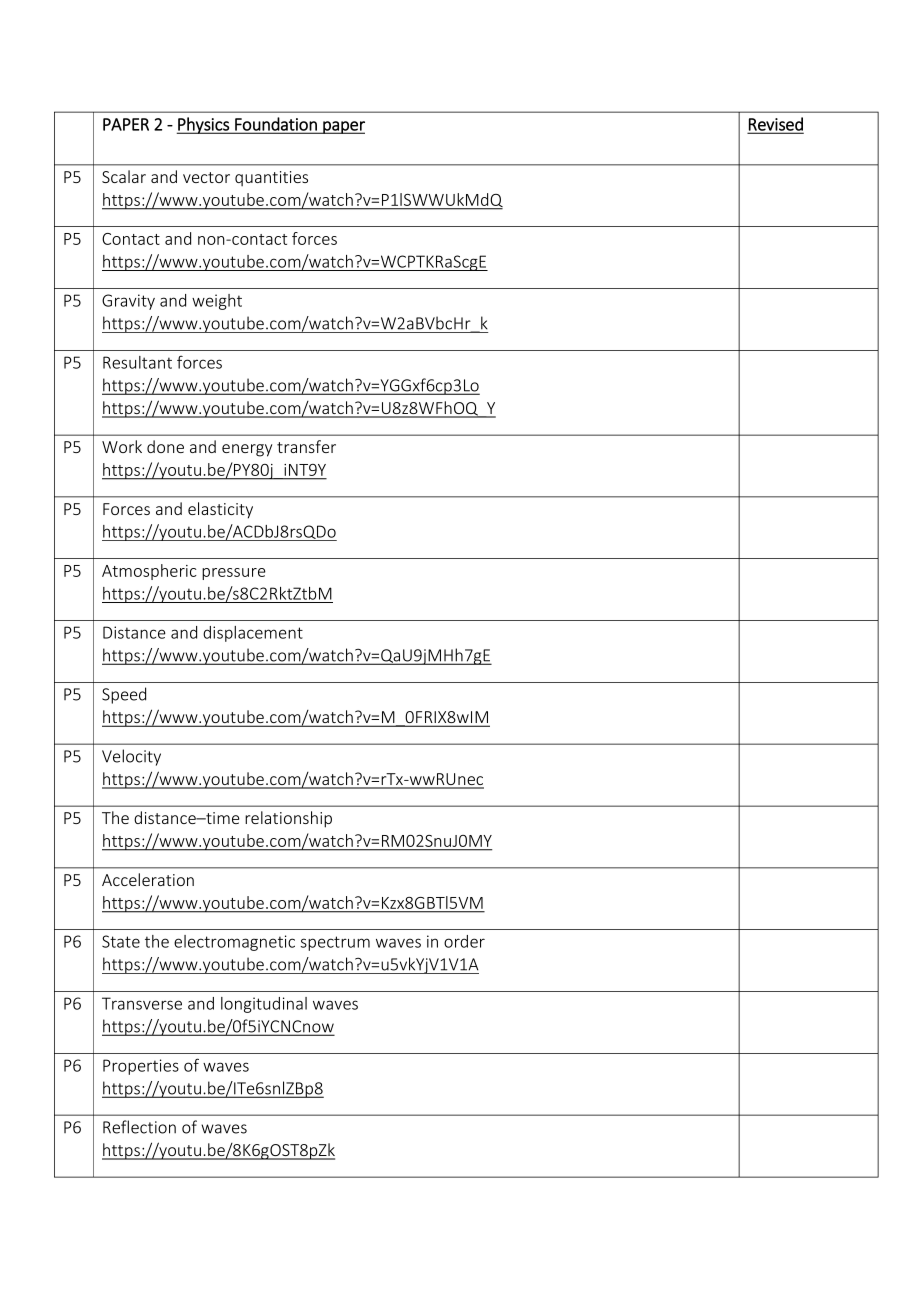 Image resolution: width=924 pixels, height=1308 pixels. Describe the element at coordinates (335, 943) in the document. I see `spectrum` at that location.
